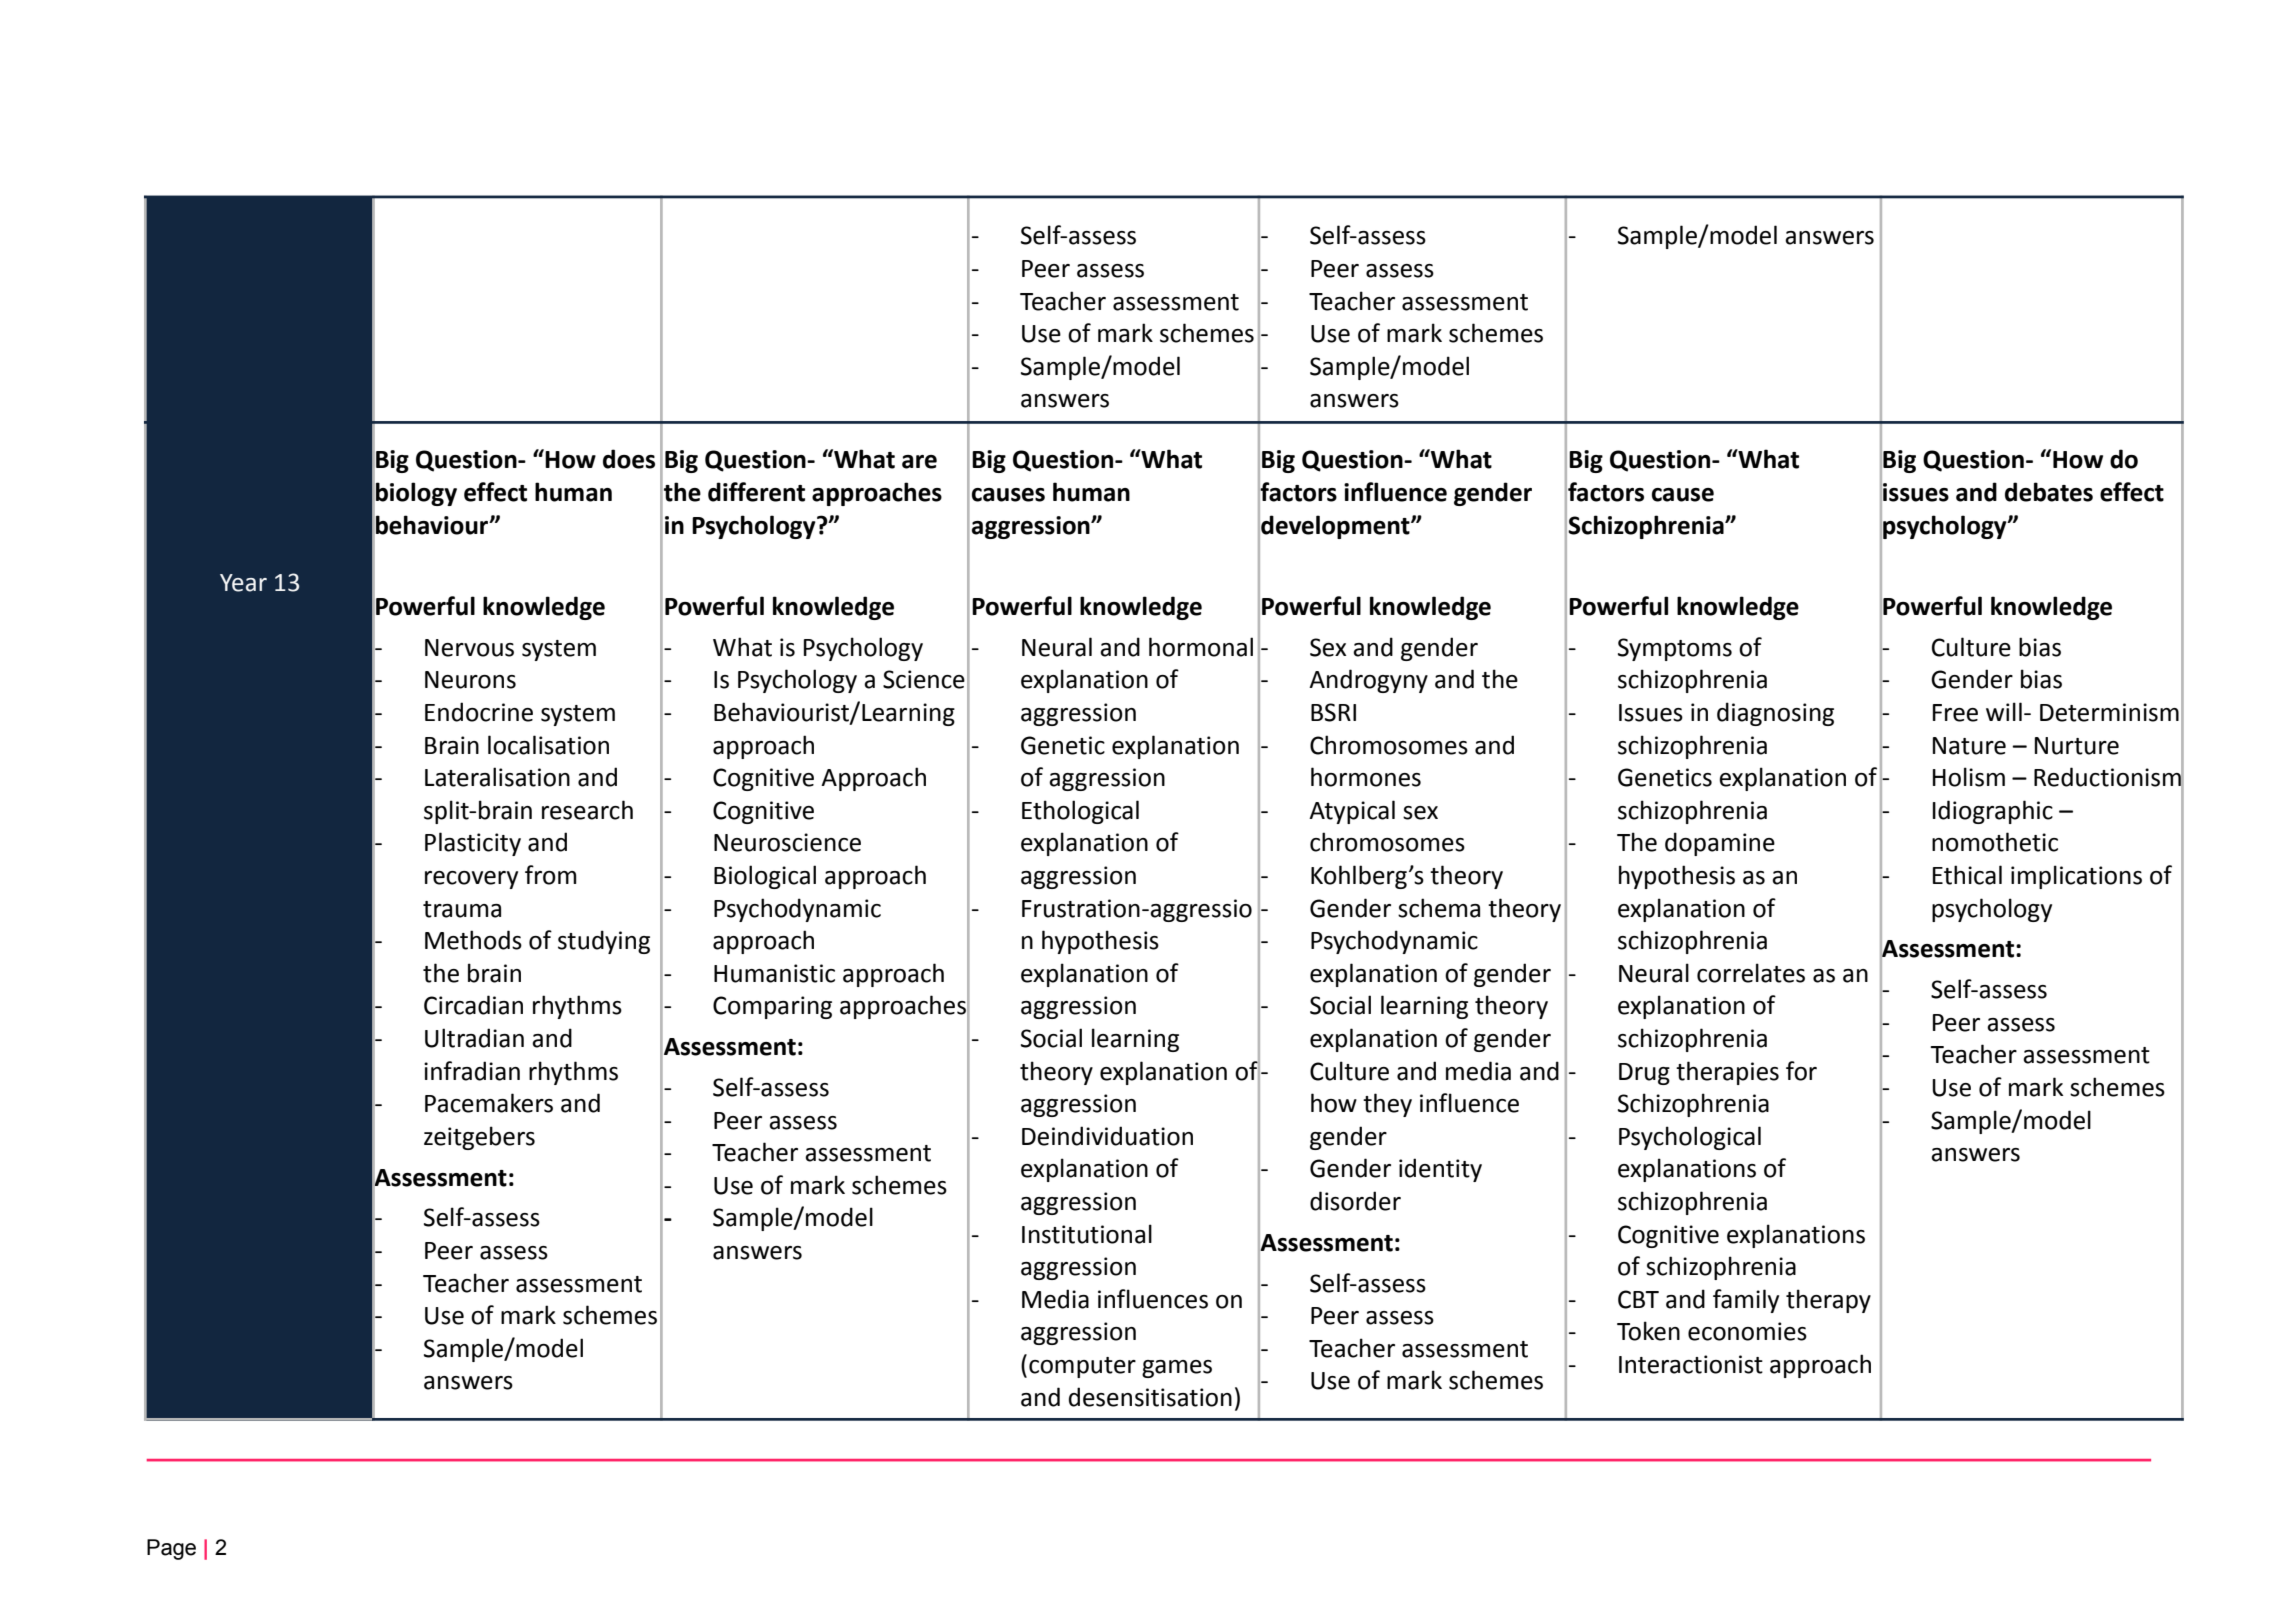 Image resolution: width=2287 pixels, height=1619 pixels. What do you see at coordinates (171, 1549) in the document?
I see `Page` at bounding box center [171, 1549].
